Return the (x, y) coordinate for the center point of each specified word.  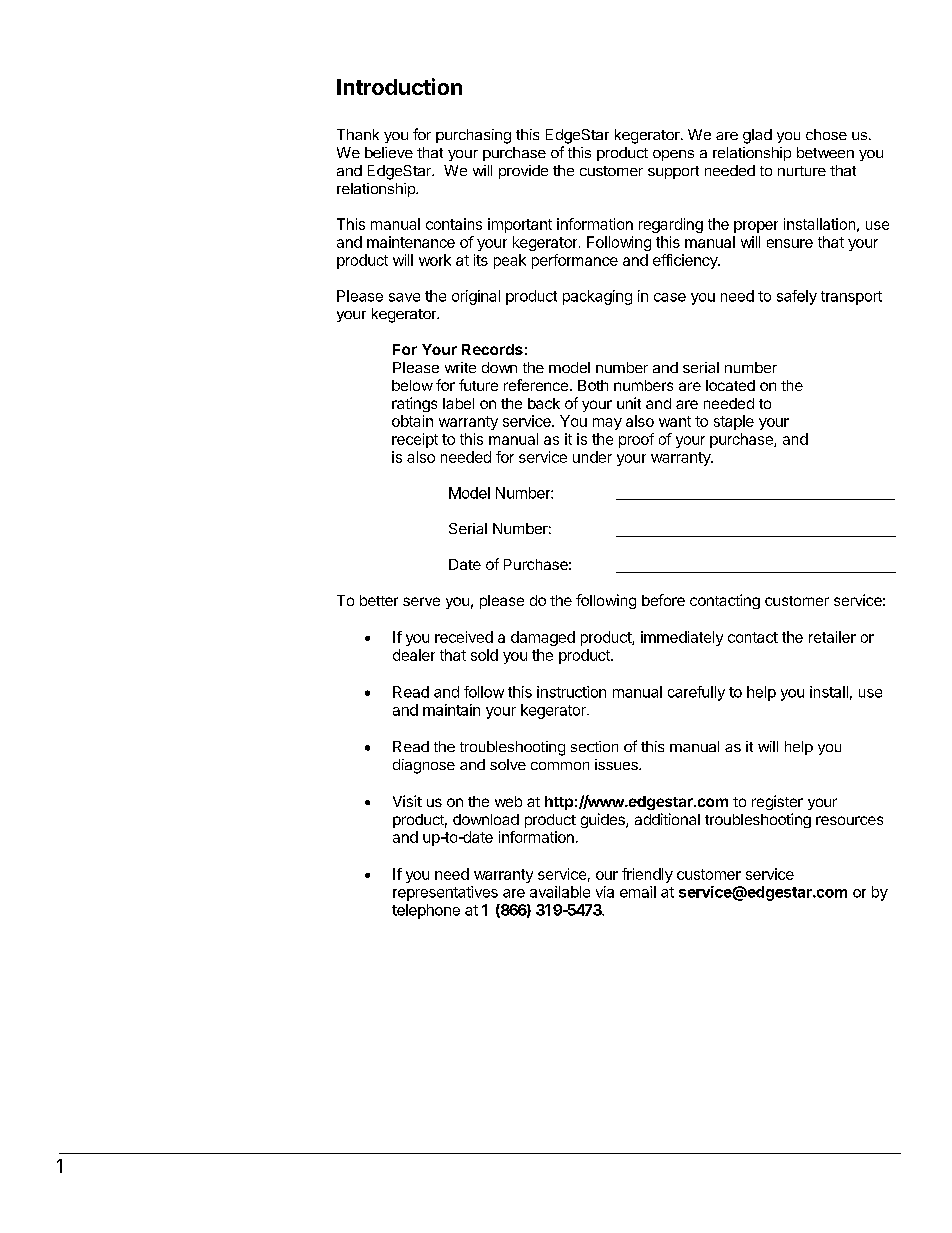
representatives (445, 893)
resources (849, 820)
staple (734, 422)
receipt (415, 440)
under (592, 457)
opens (673, 155)
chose (826, 134)
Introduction (399, 86)
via (605, 892)
